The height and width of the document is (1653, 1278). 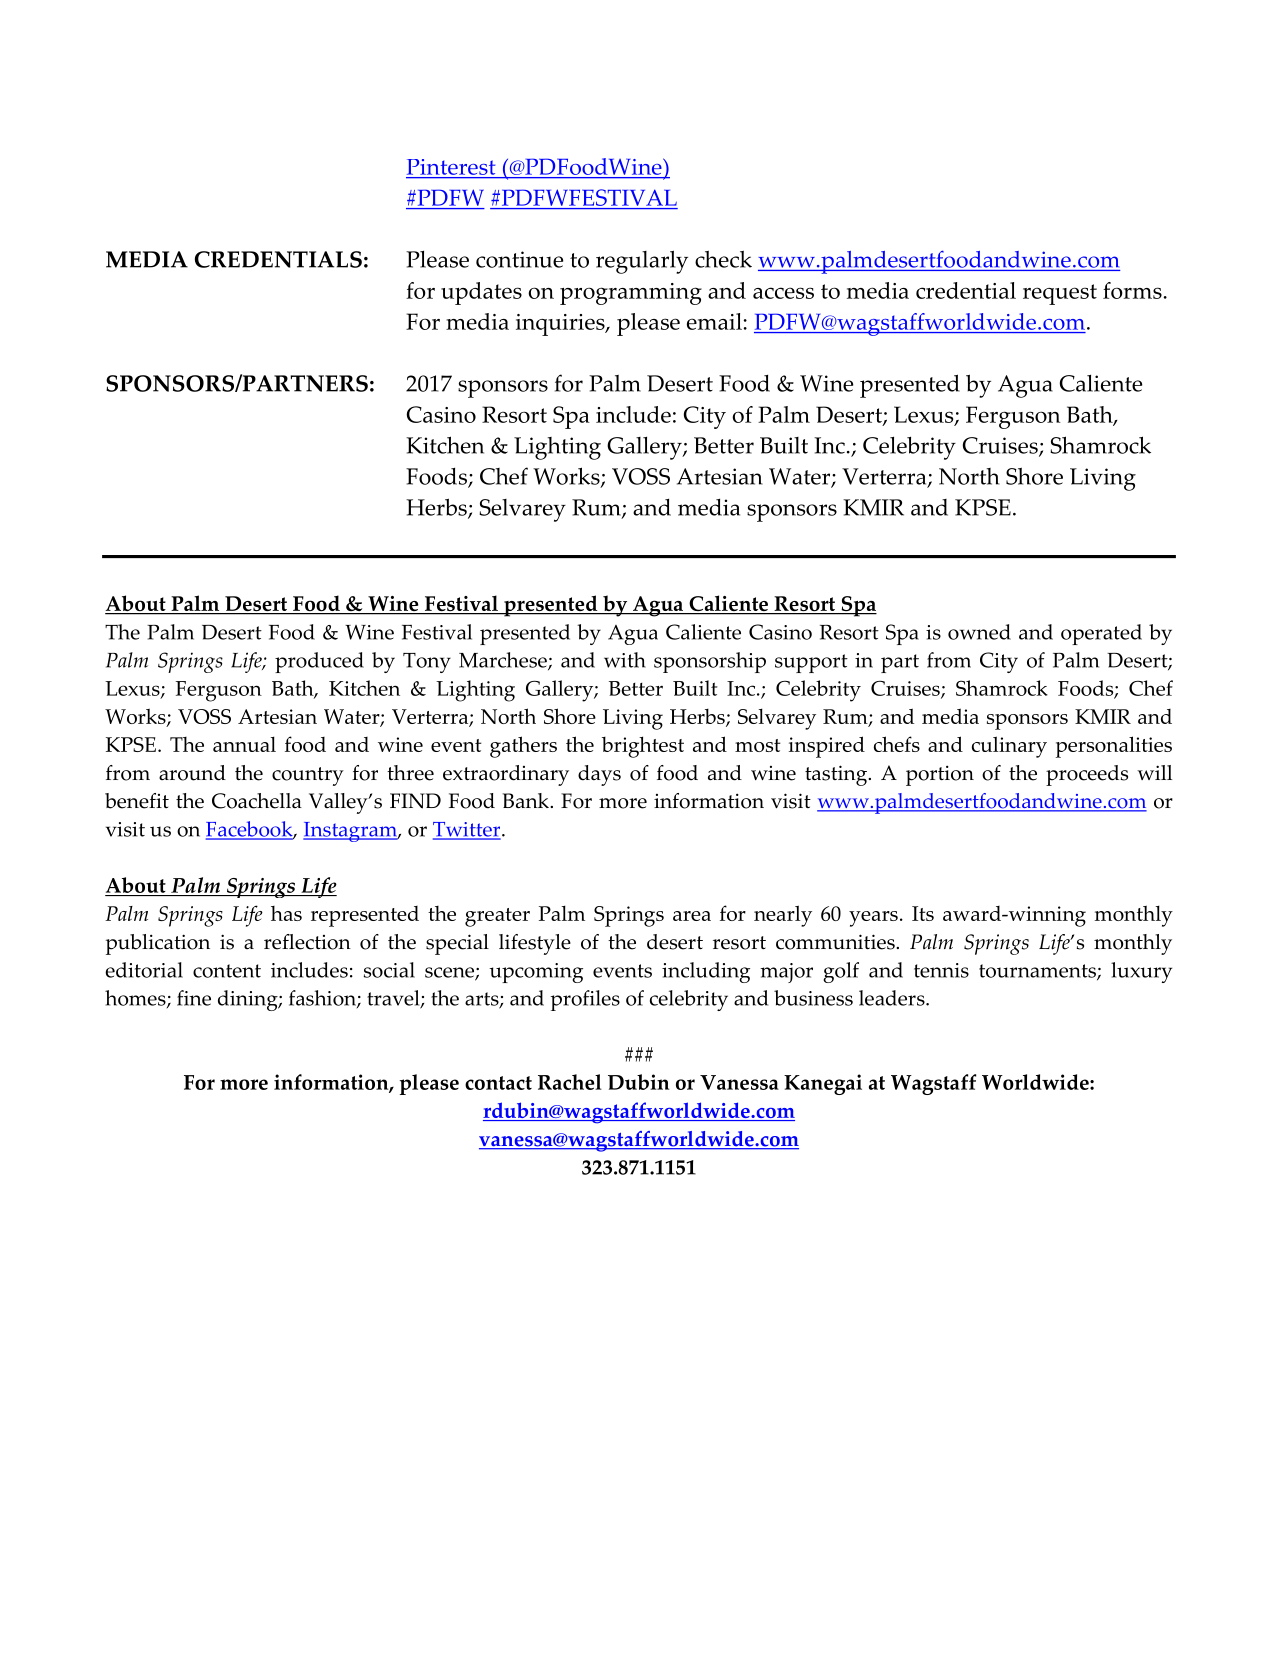 I want to click on regularly, so click(x=642, y=262).
